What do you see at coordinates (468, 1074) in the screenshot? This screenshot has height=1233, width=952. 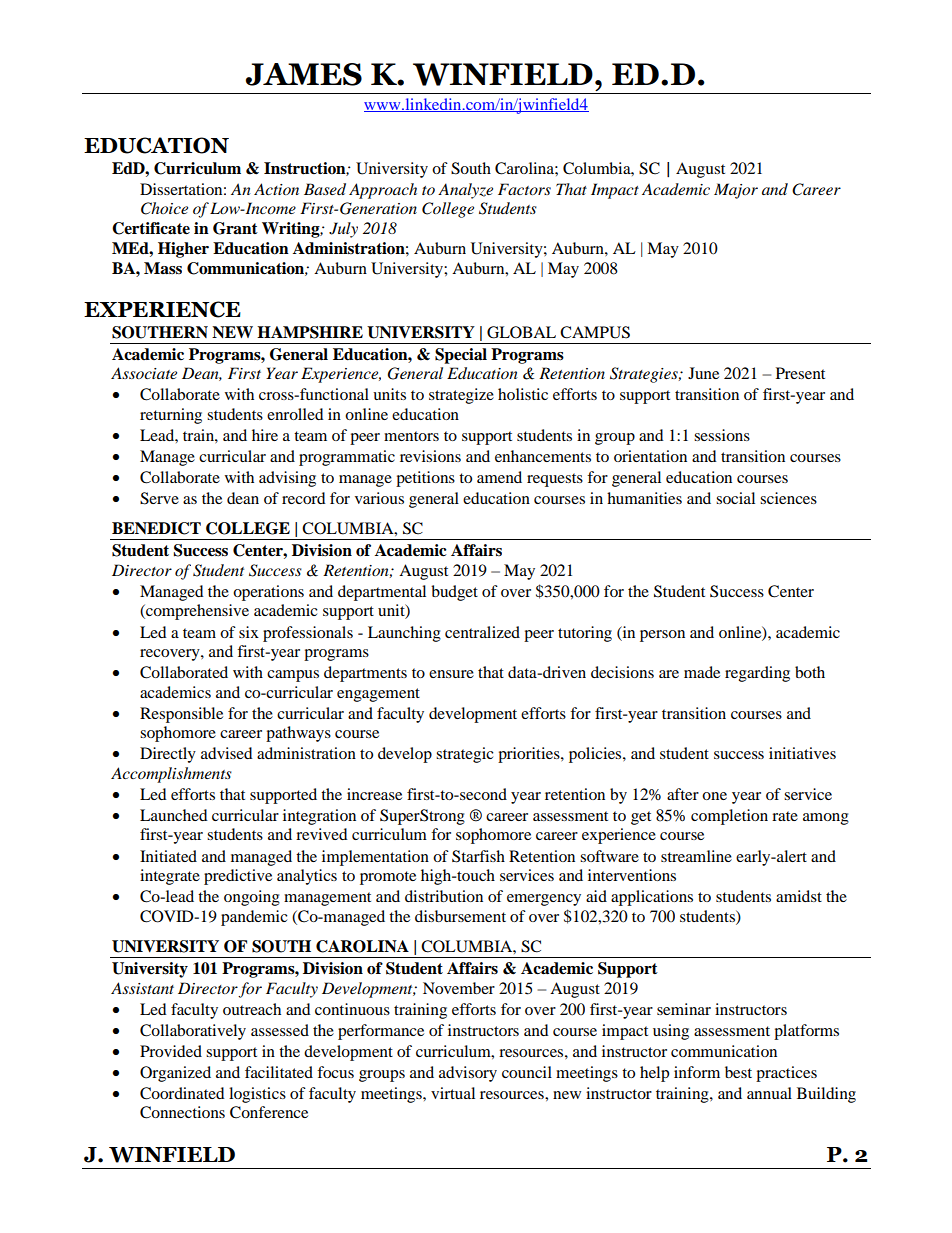 I see `advisory` at bounding box center [468, 1074].
